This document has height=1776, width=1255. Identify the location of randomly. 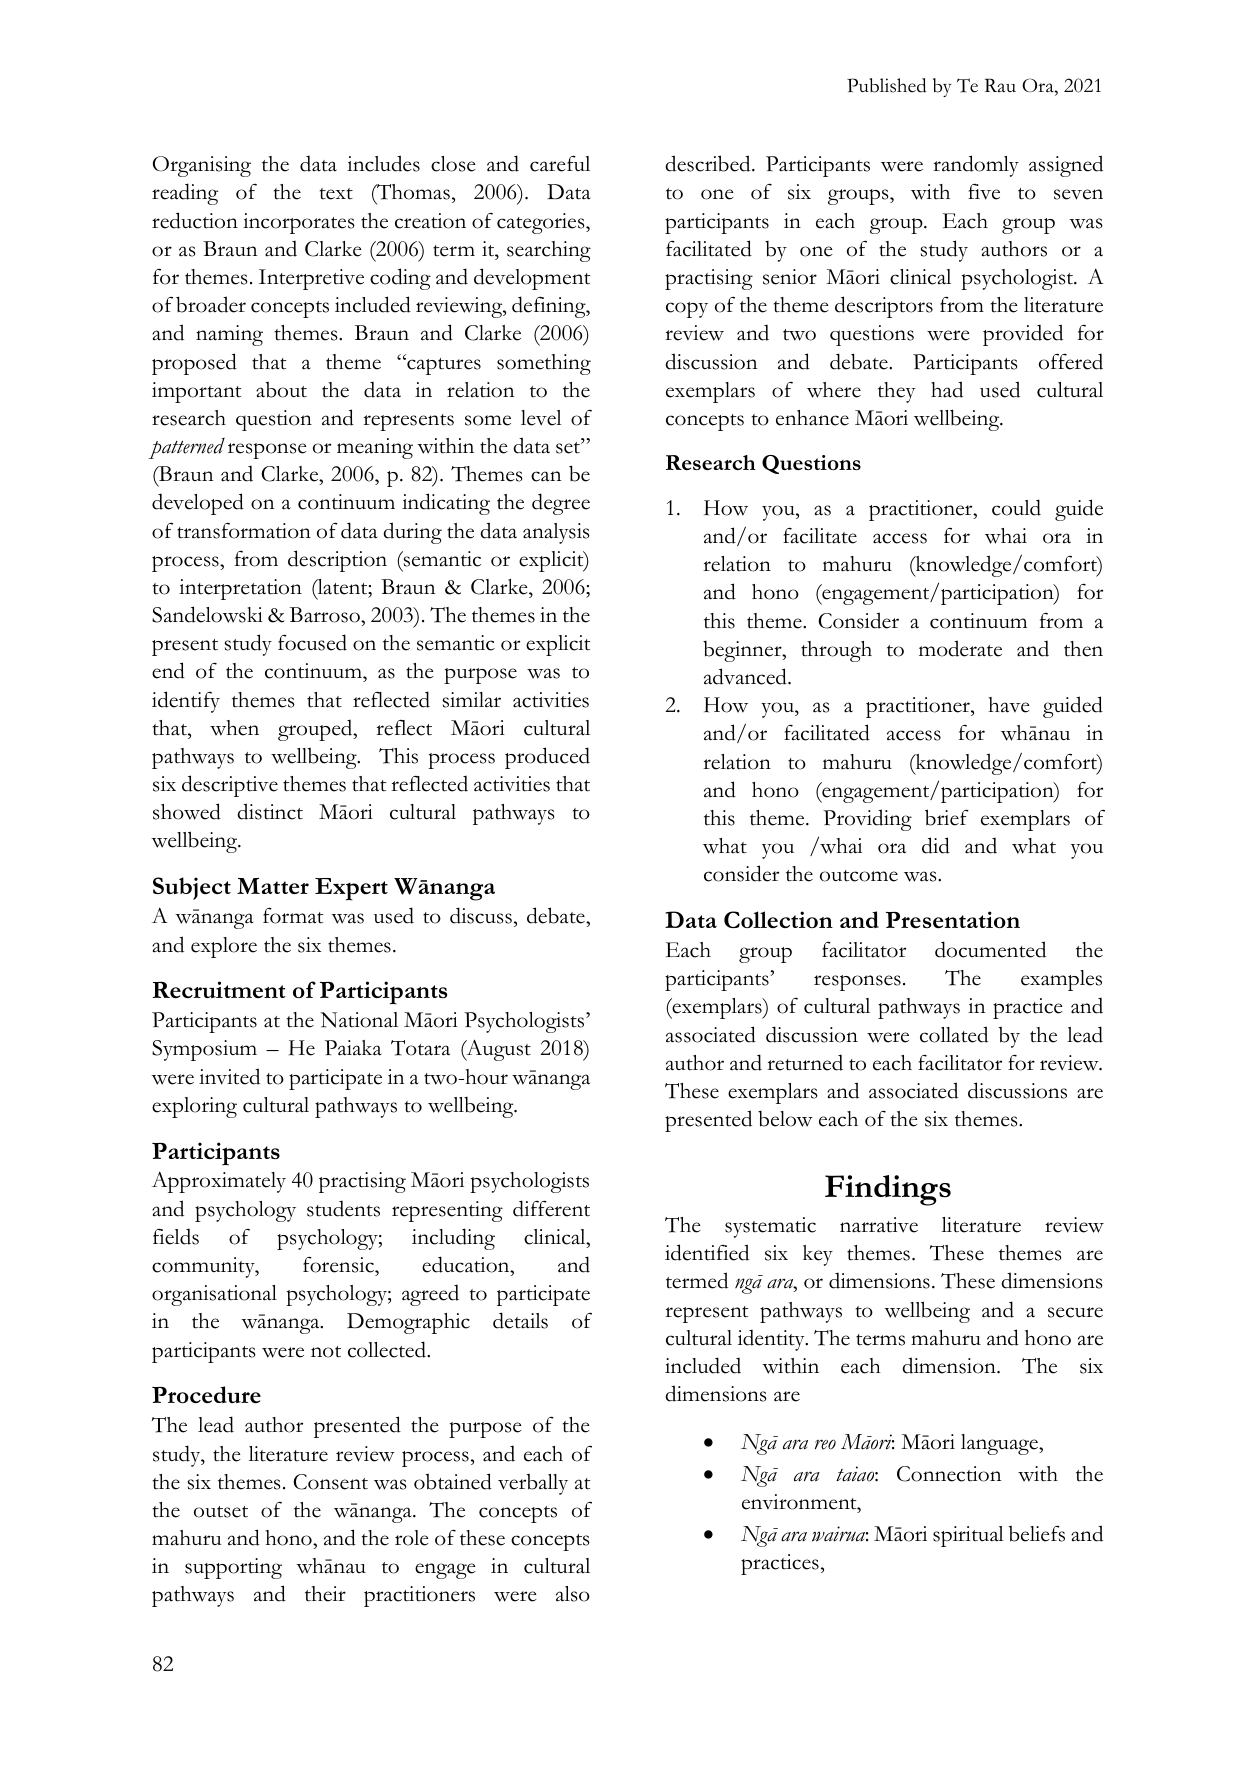
(976, 166).
